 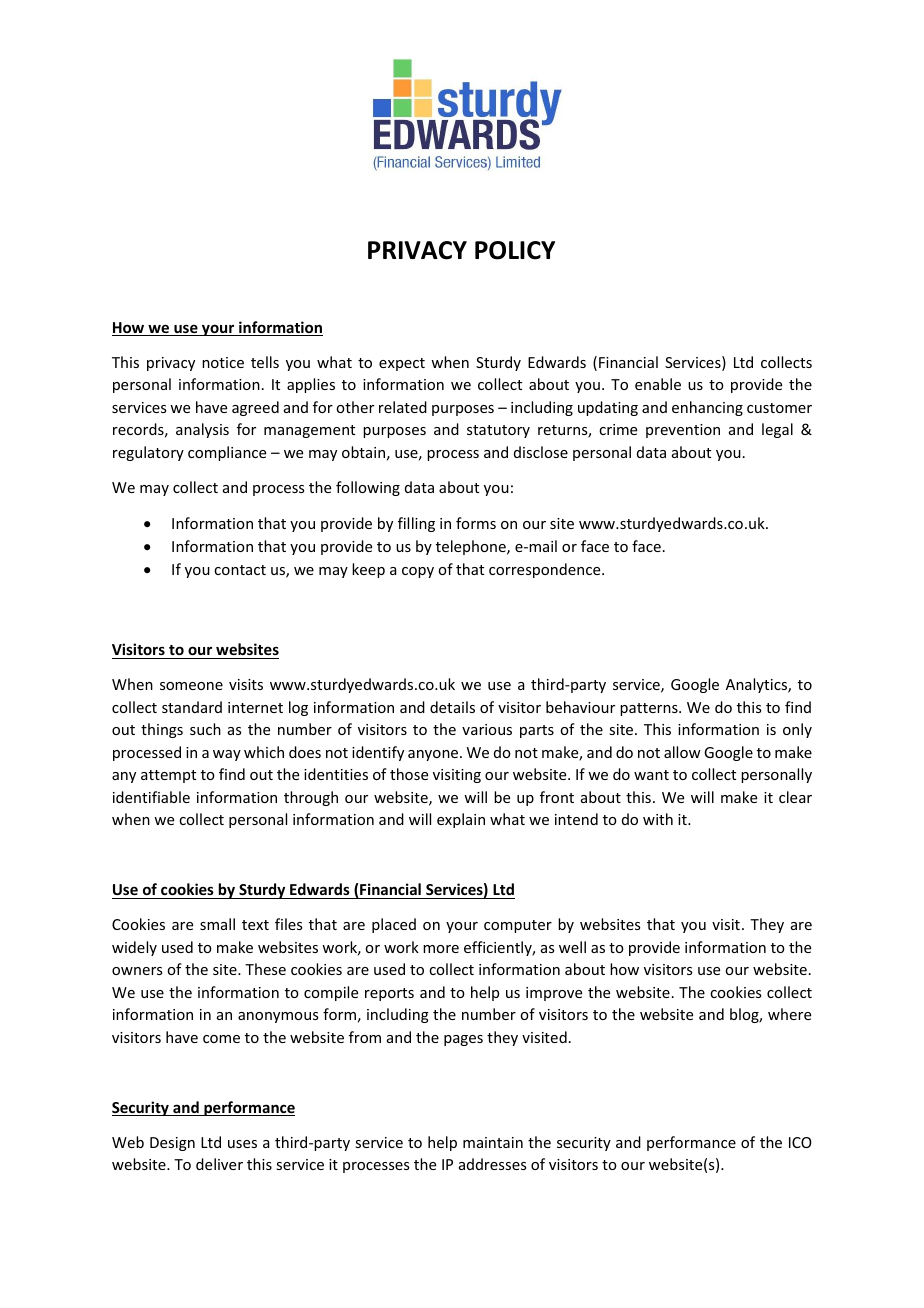 I want to click on uses, so click(x=242, y=1144).
